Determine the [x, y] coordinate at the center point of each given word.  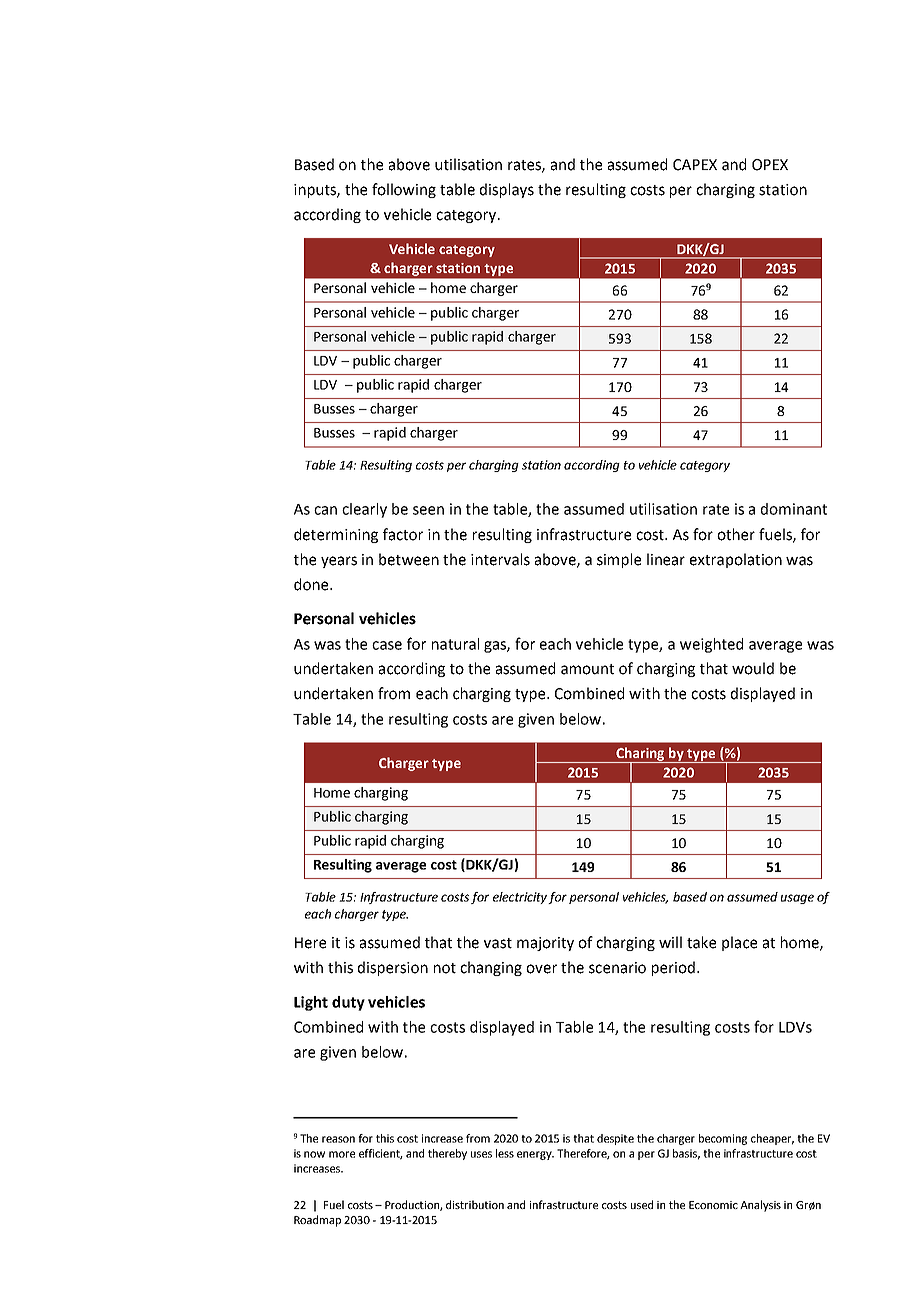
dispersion [393, 968]
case [387, 645]
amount [587, 669]
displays [507, 190]
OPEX [770, 165]
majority [545, 944]
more [342, 1154]
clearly [364, 510]
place [739, 943]
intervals [500, 559]
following [404, 190]
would [753, 668]
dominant [794, 509]
